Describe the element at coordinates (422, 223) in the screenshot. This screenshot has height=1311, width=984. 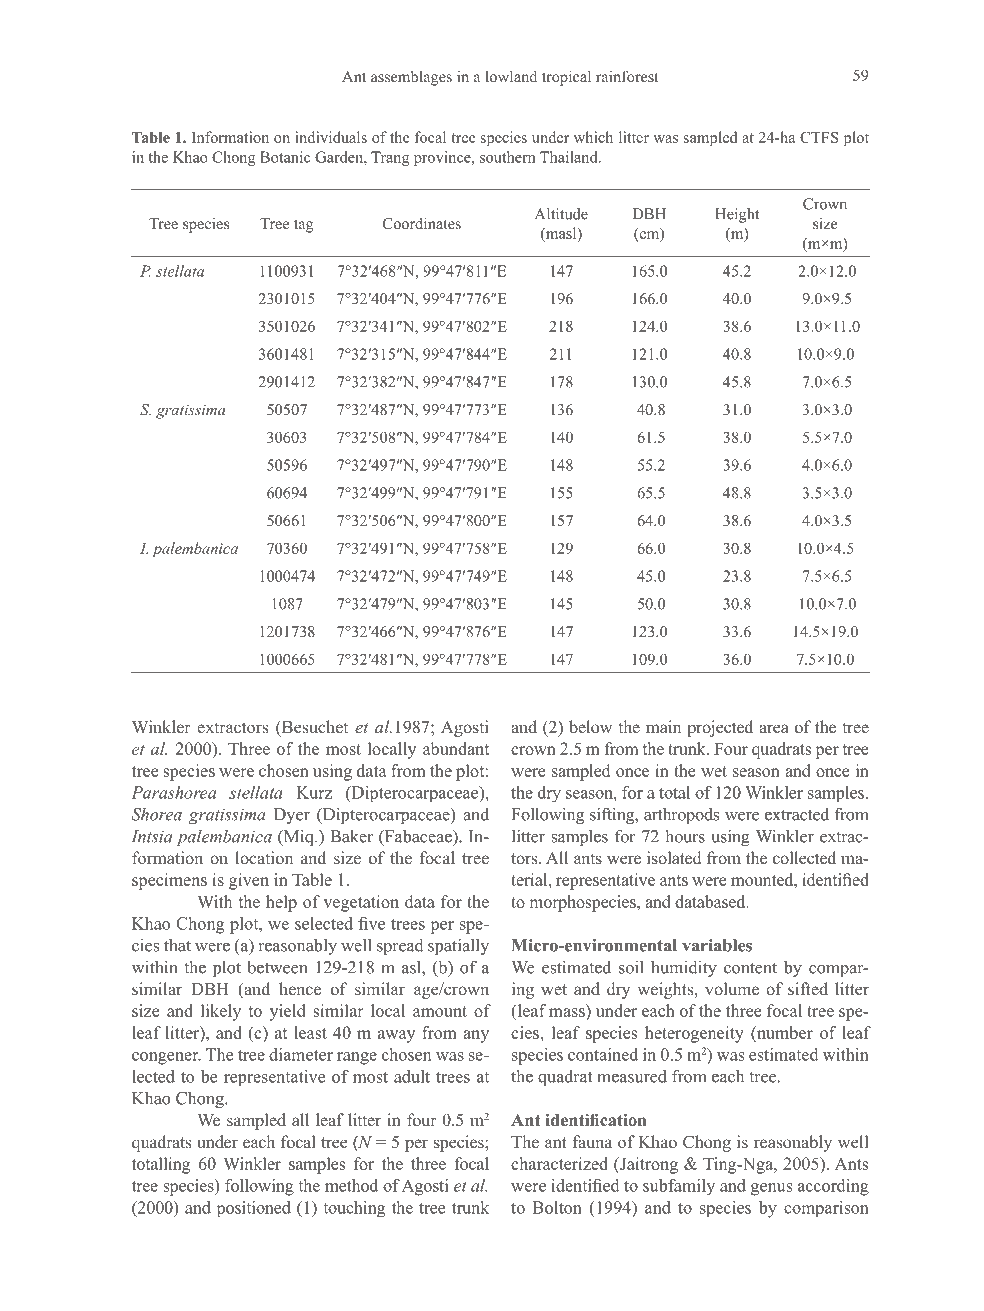
I see `Coordinates` at that location.
